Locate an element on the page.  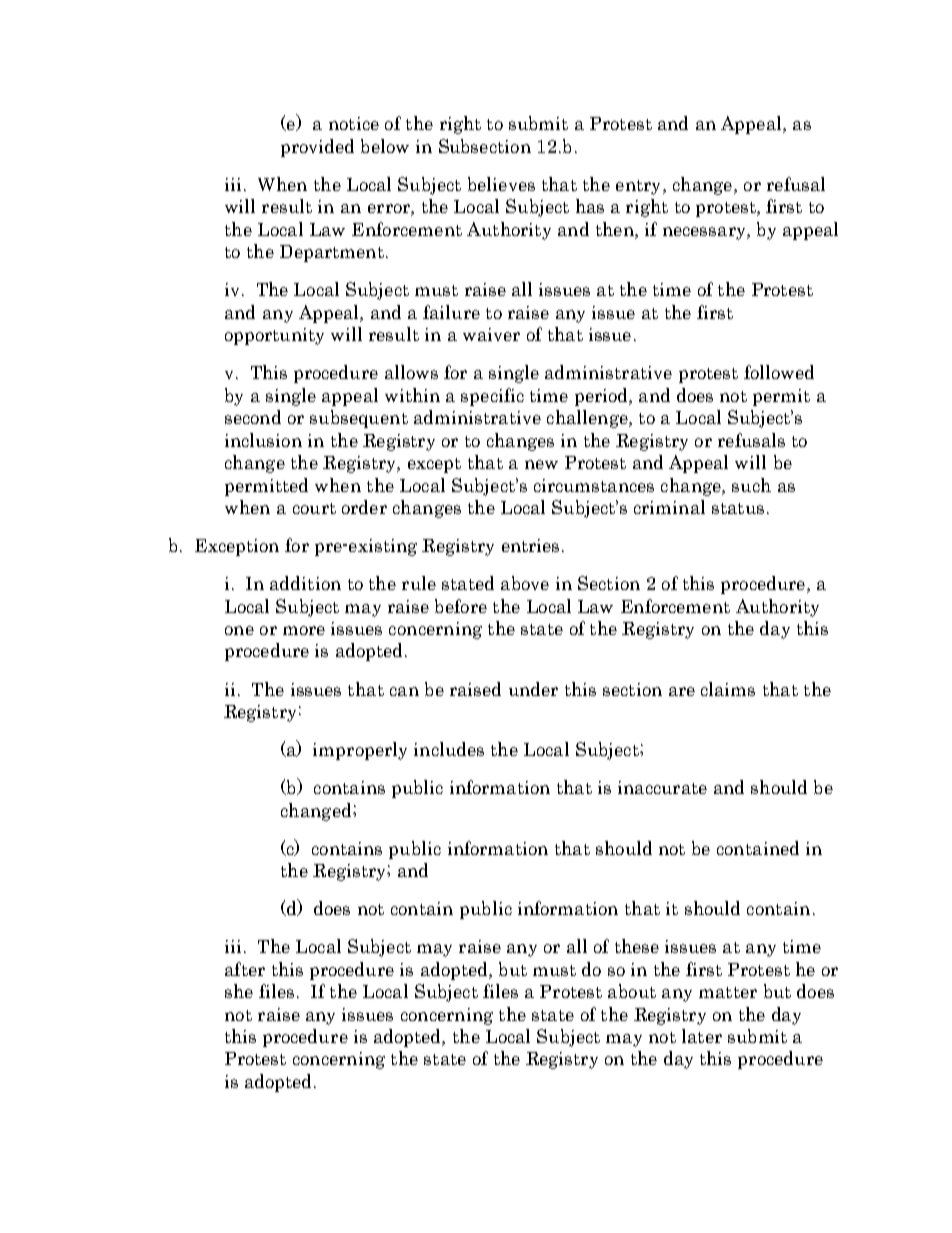
about is located at coordinates (632, 991).
